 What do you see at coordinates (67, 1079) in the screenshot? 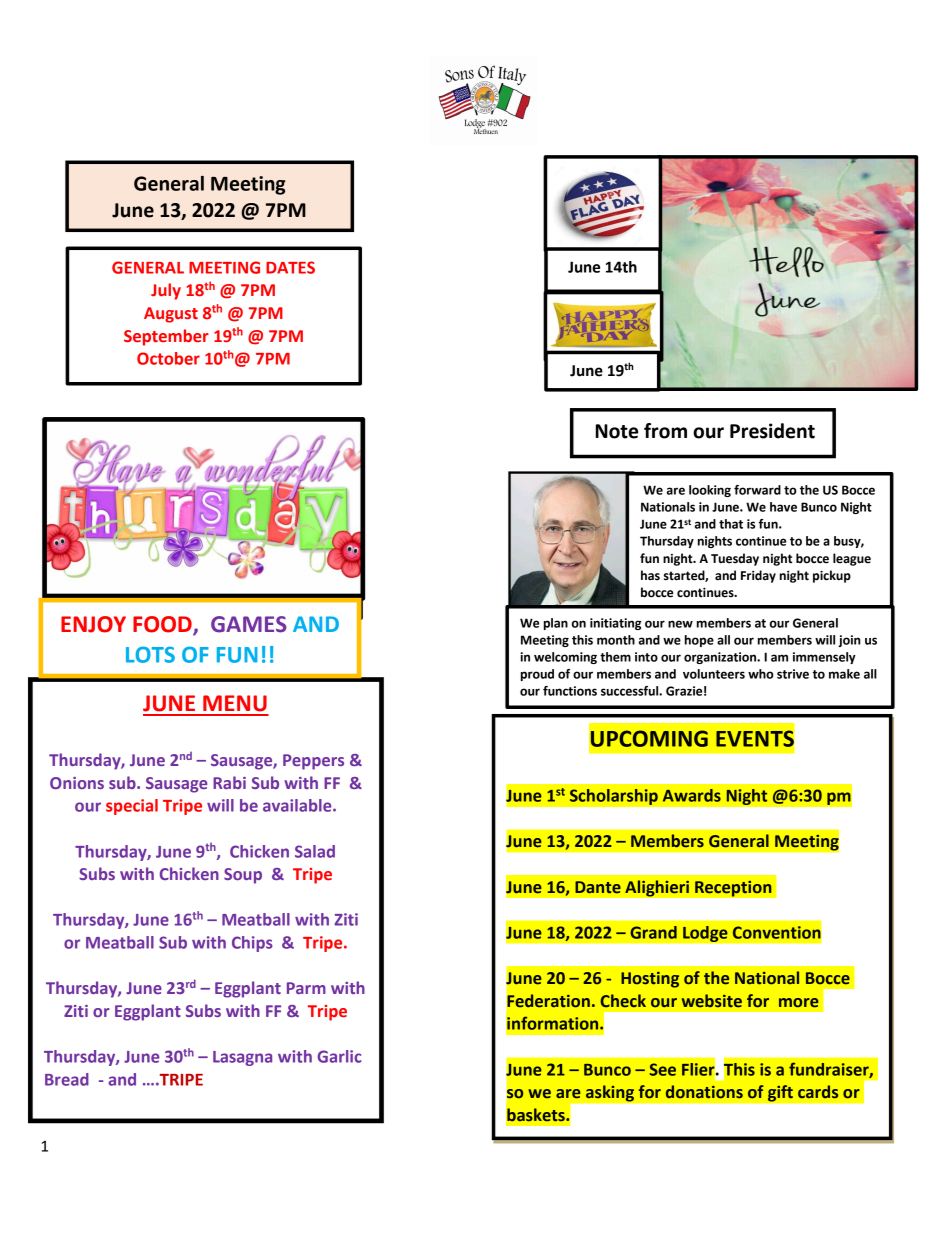
I see `Bread` at bounding box center [67, 1079].
